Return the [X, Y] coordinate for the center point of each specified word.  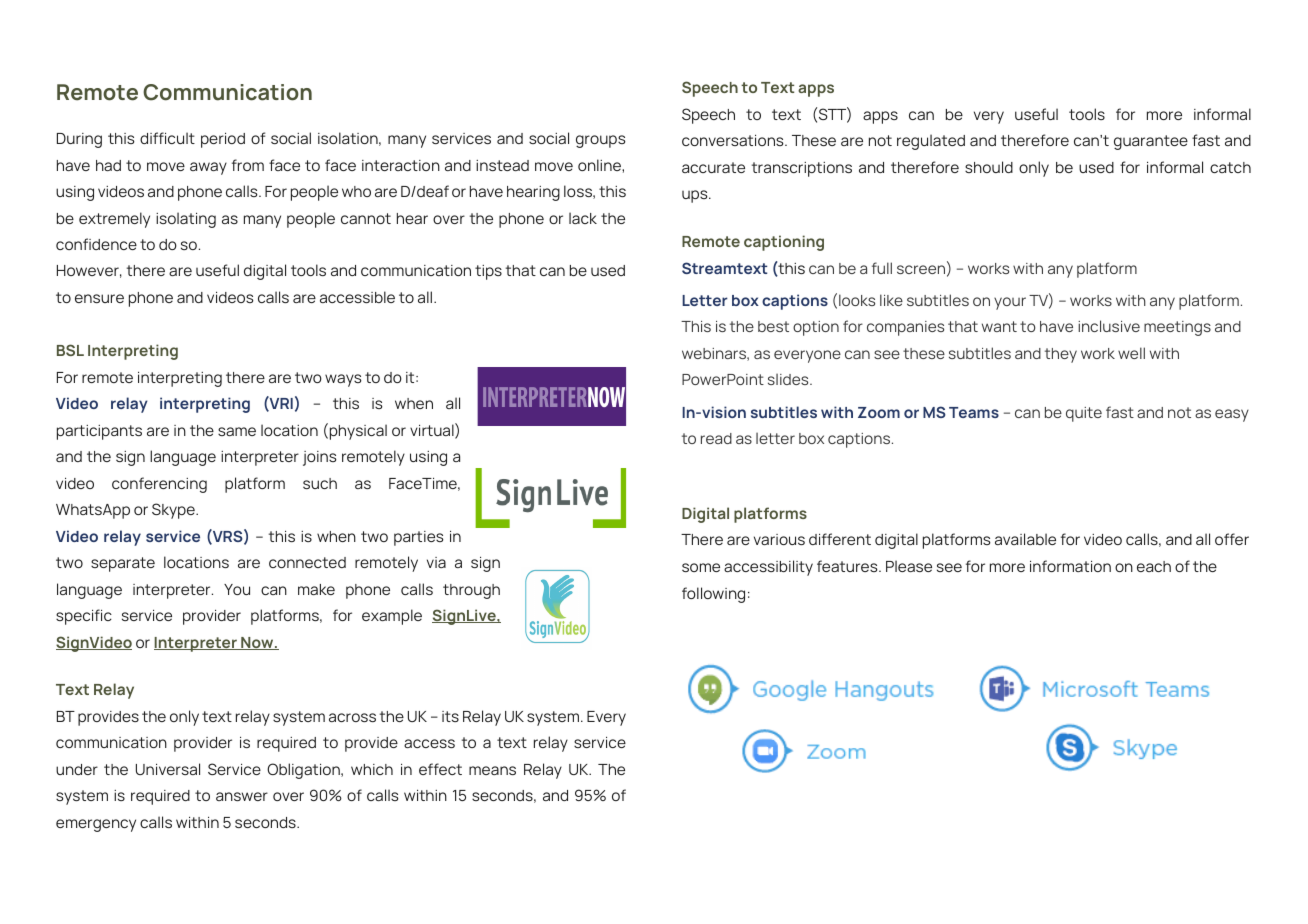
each [1154, 566]
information [1070, 566]
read [716, 438]
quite [1084, 414]
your [1010, 303]
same [237, 431]
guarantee [1151, 142]
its [450, 716]
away [208, 168]
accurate [713, 167]
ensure [99, 298]
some [701, 567]
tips [488, 272]
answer [242, 796]
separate [123, 564]
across [352, 717]
